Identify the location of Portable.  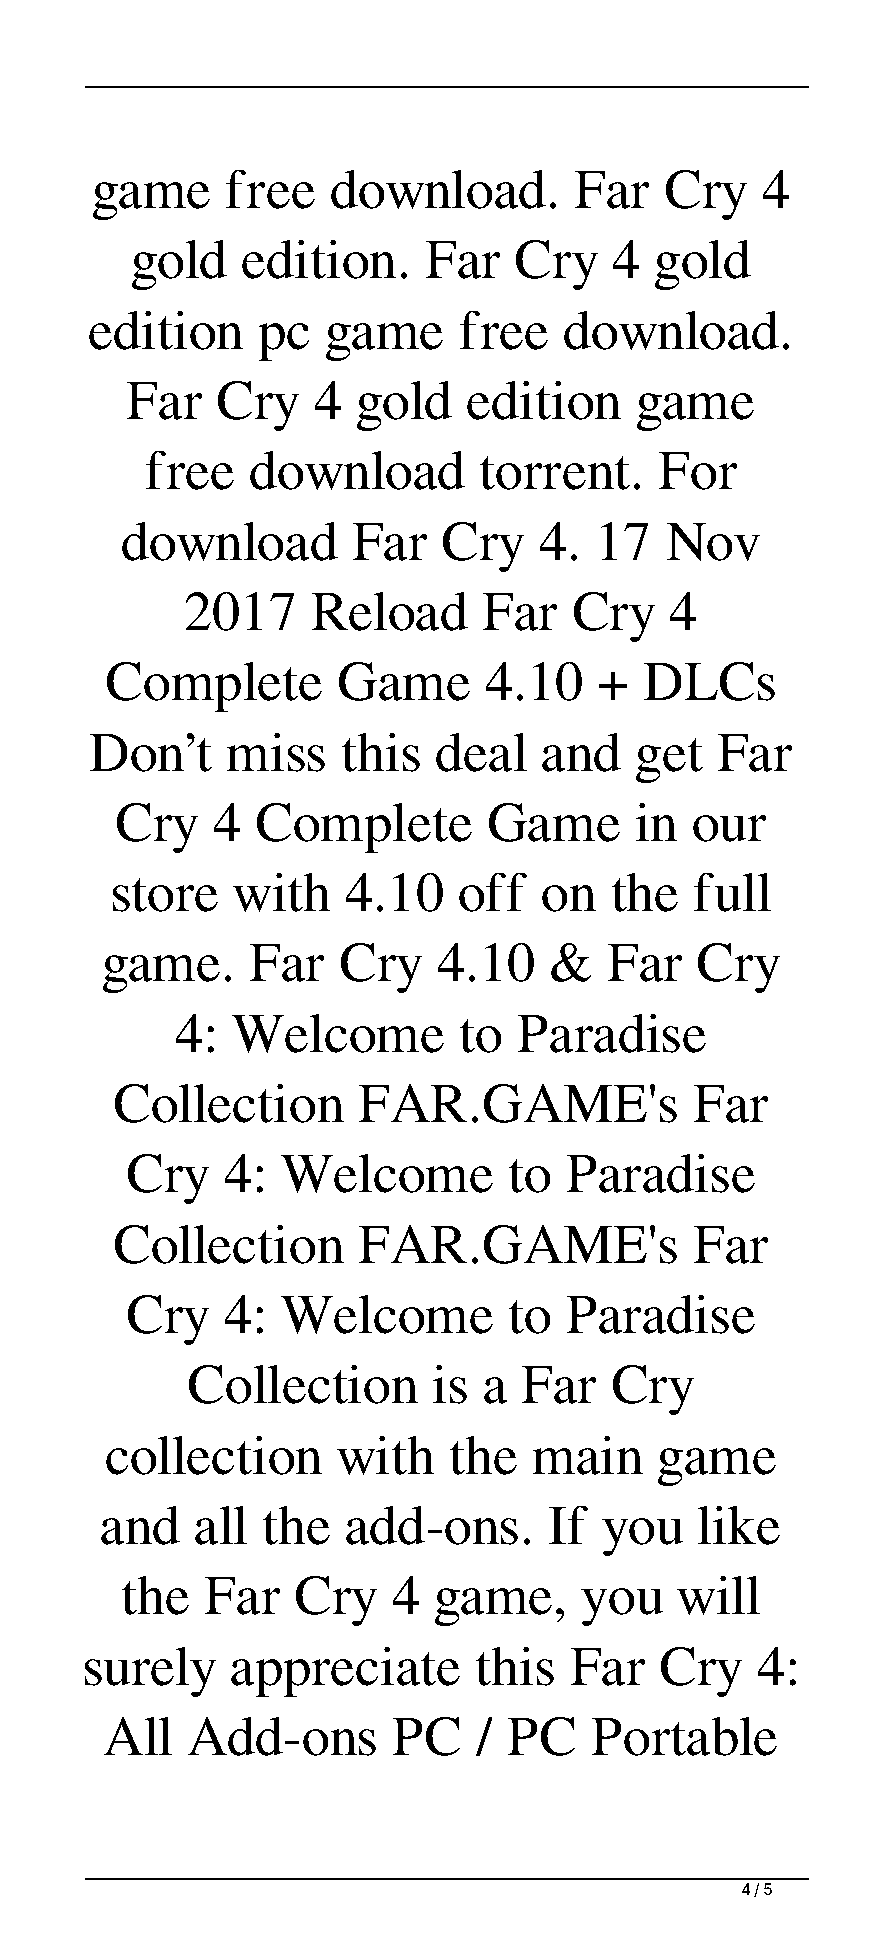
(684, 1736).
